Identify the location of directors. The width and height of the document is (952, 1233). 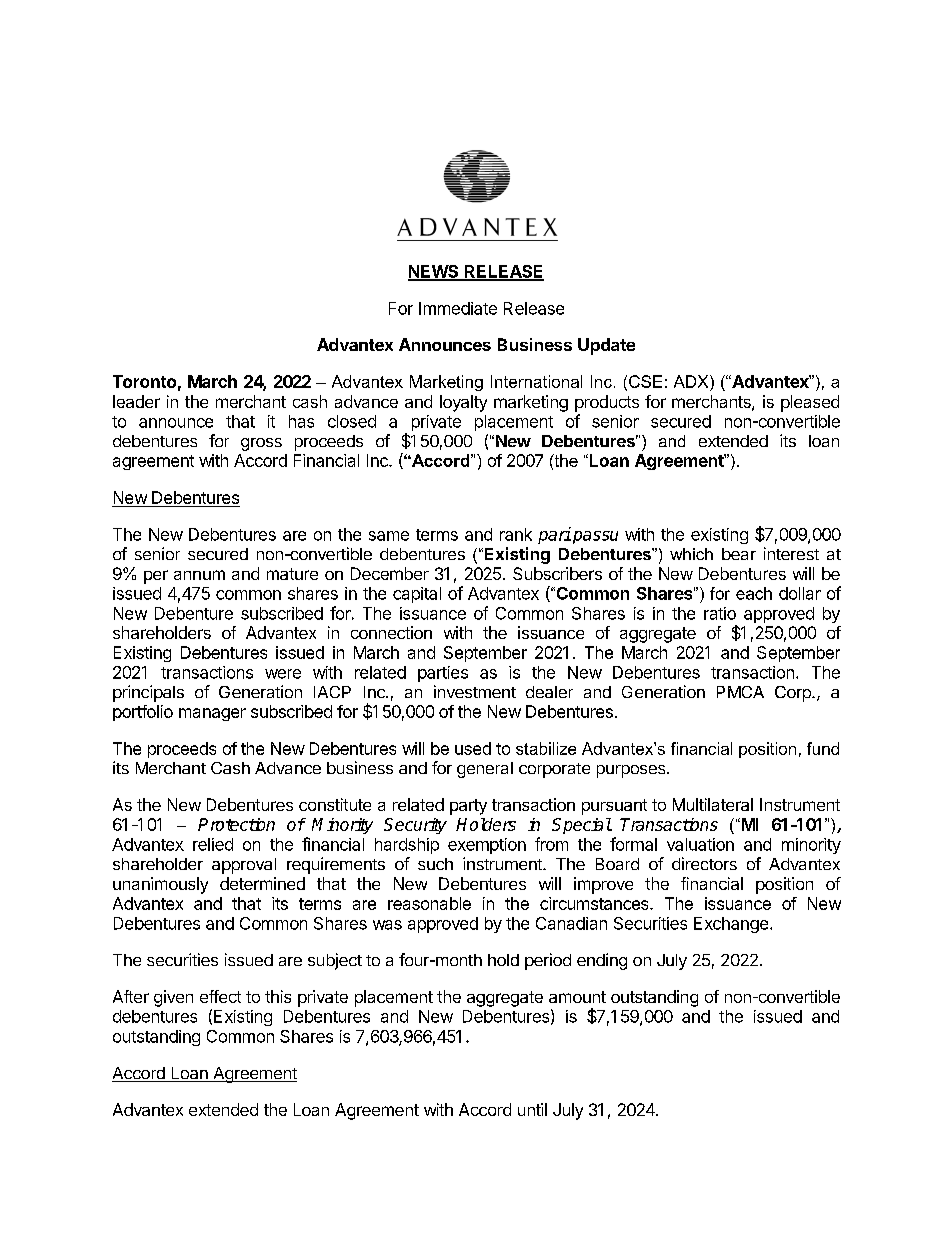
(704, 863).
